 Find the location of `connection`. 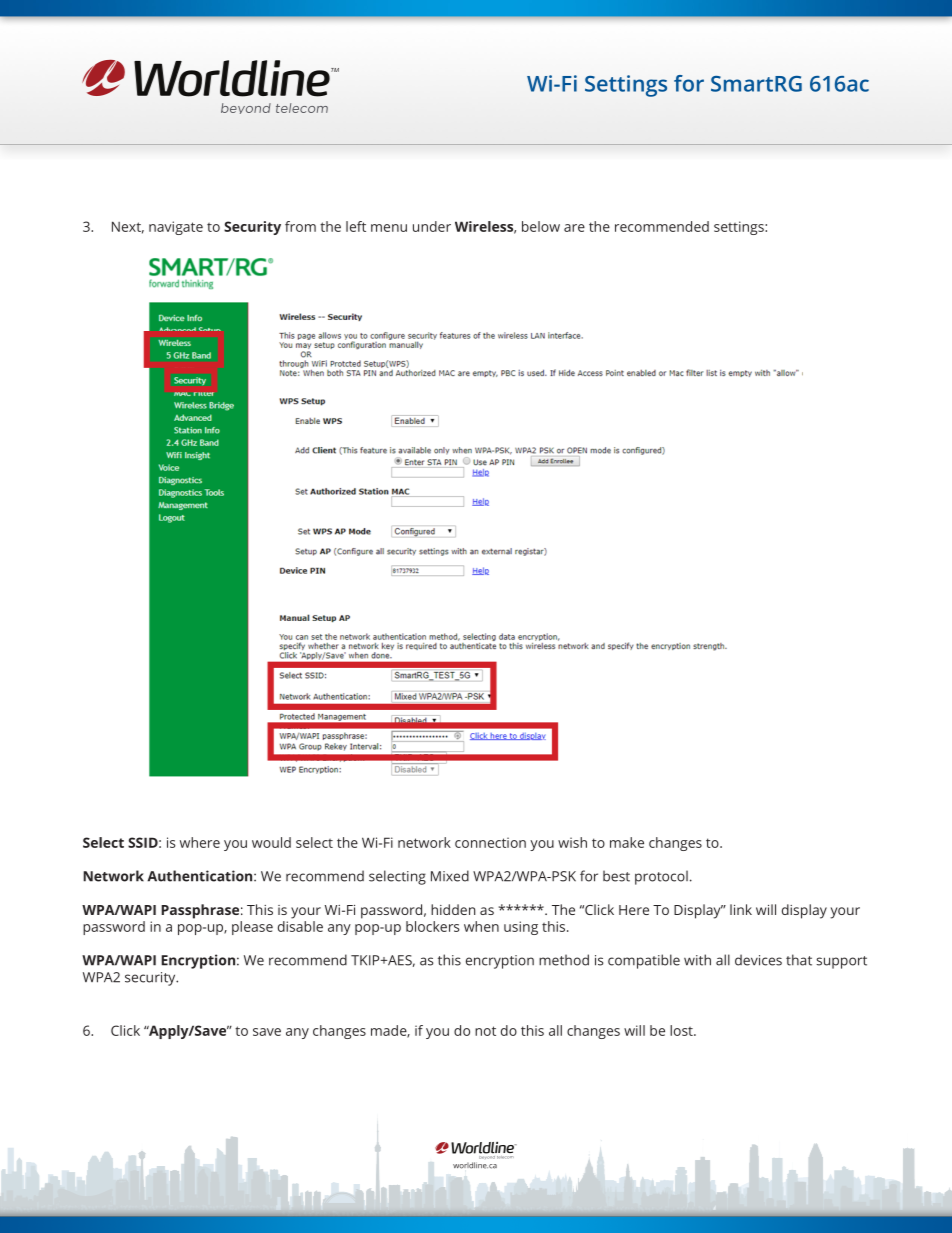

connection is located at coordinates (490, 842).
